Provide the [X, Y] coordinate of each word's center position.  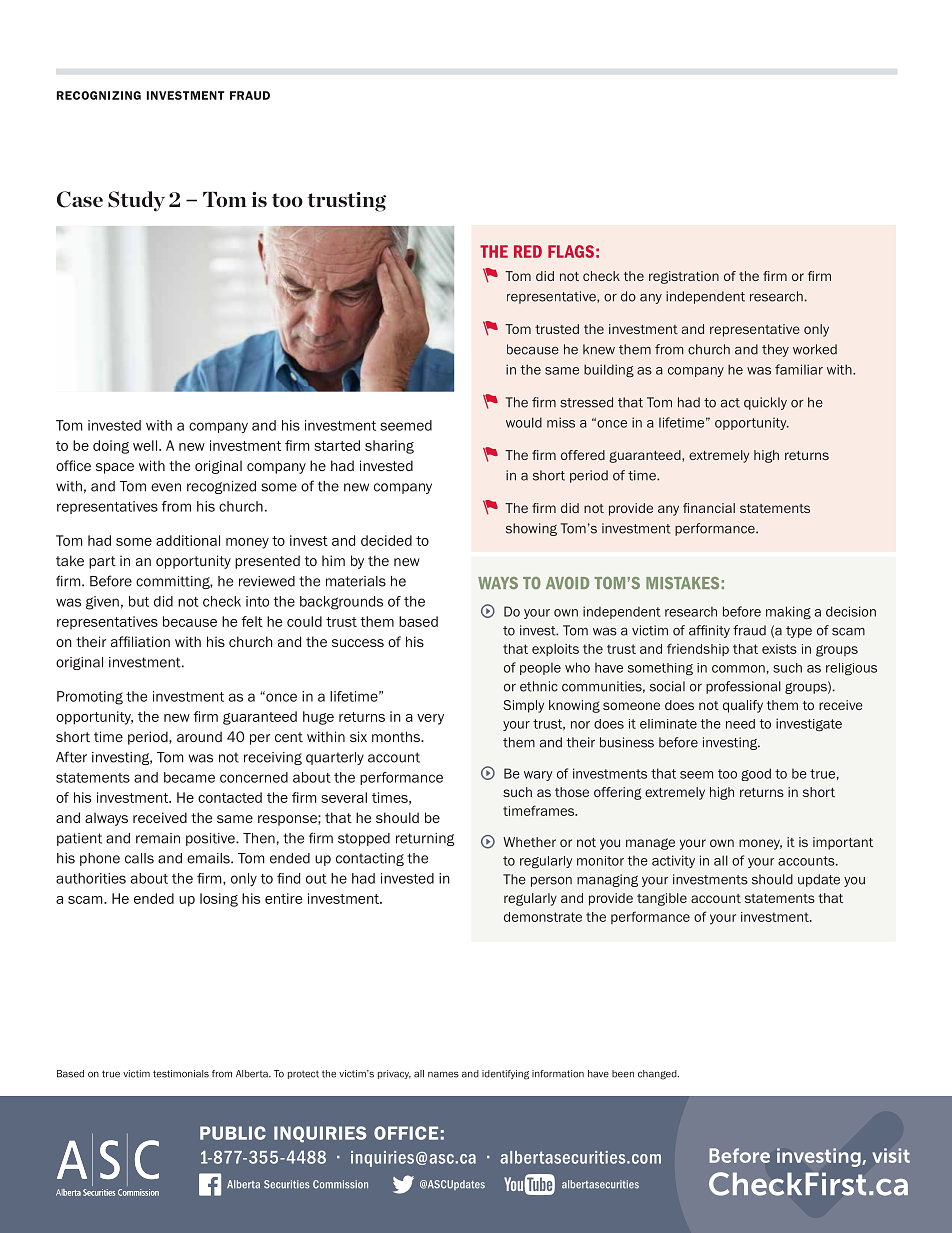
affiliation [140, 641]
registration [684, 277]
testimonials [181, 1074]
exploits [555, 650]
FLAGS [571, 251]
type [799, 632]
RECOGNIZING [99, 95]
